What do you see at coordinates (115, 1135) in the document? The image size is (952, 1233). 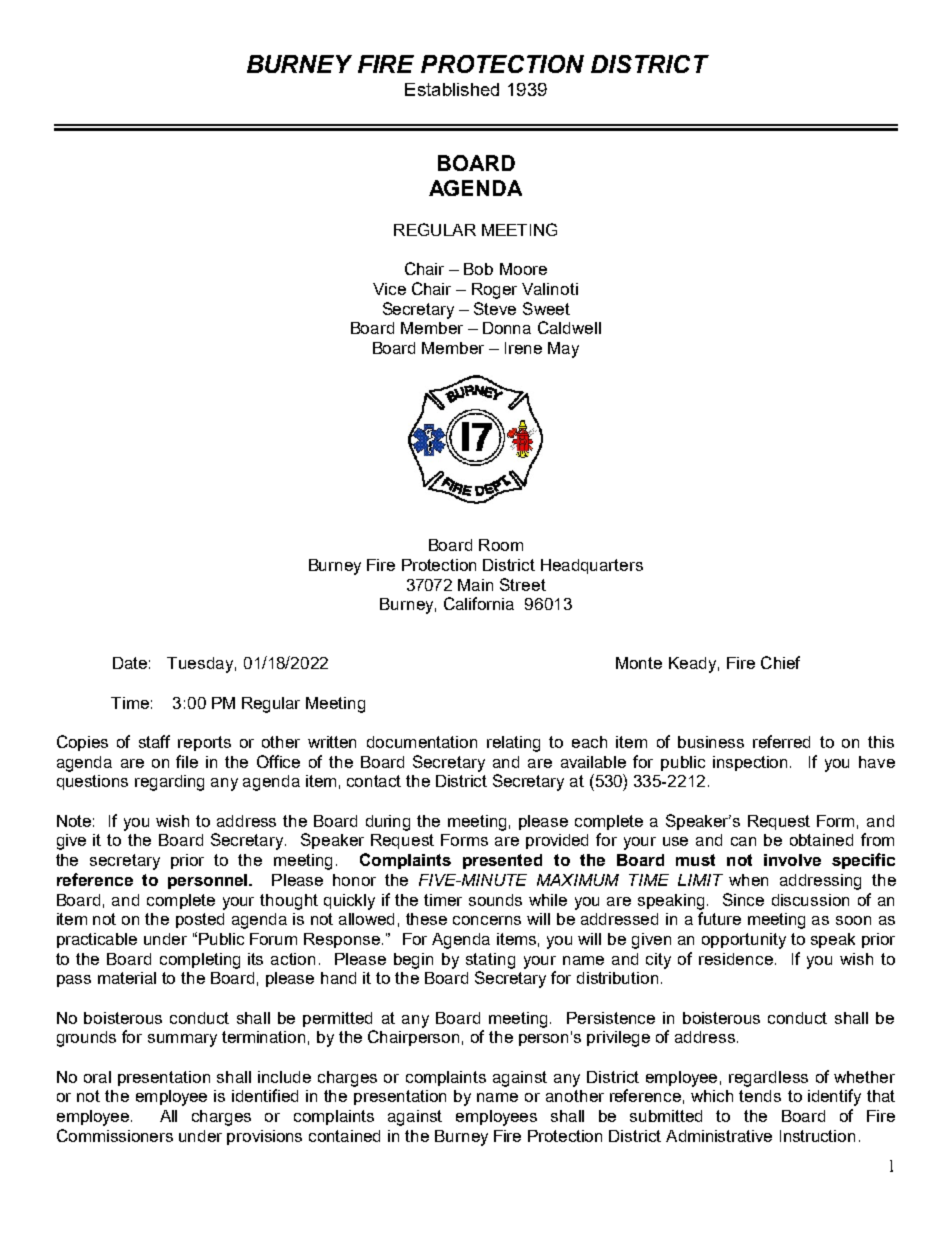 I see `Commissioners` at bounding box center [115, 1135].
